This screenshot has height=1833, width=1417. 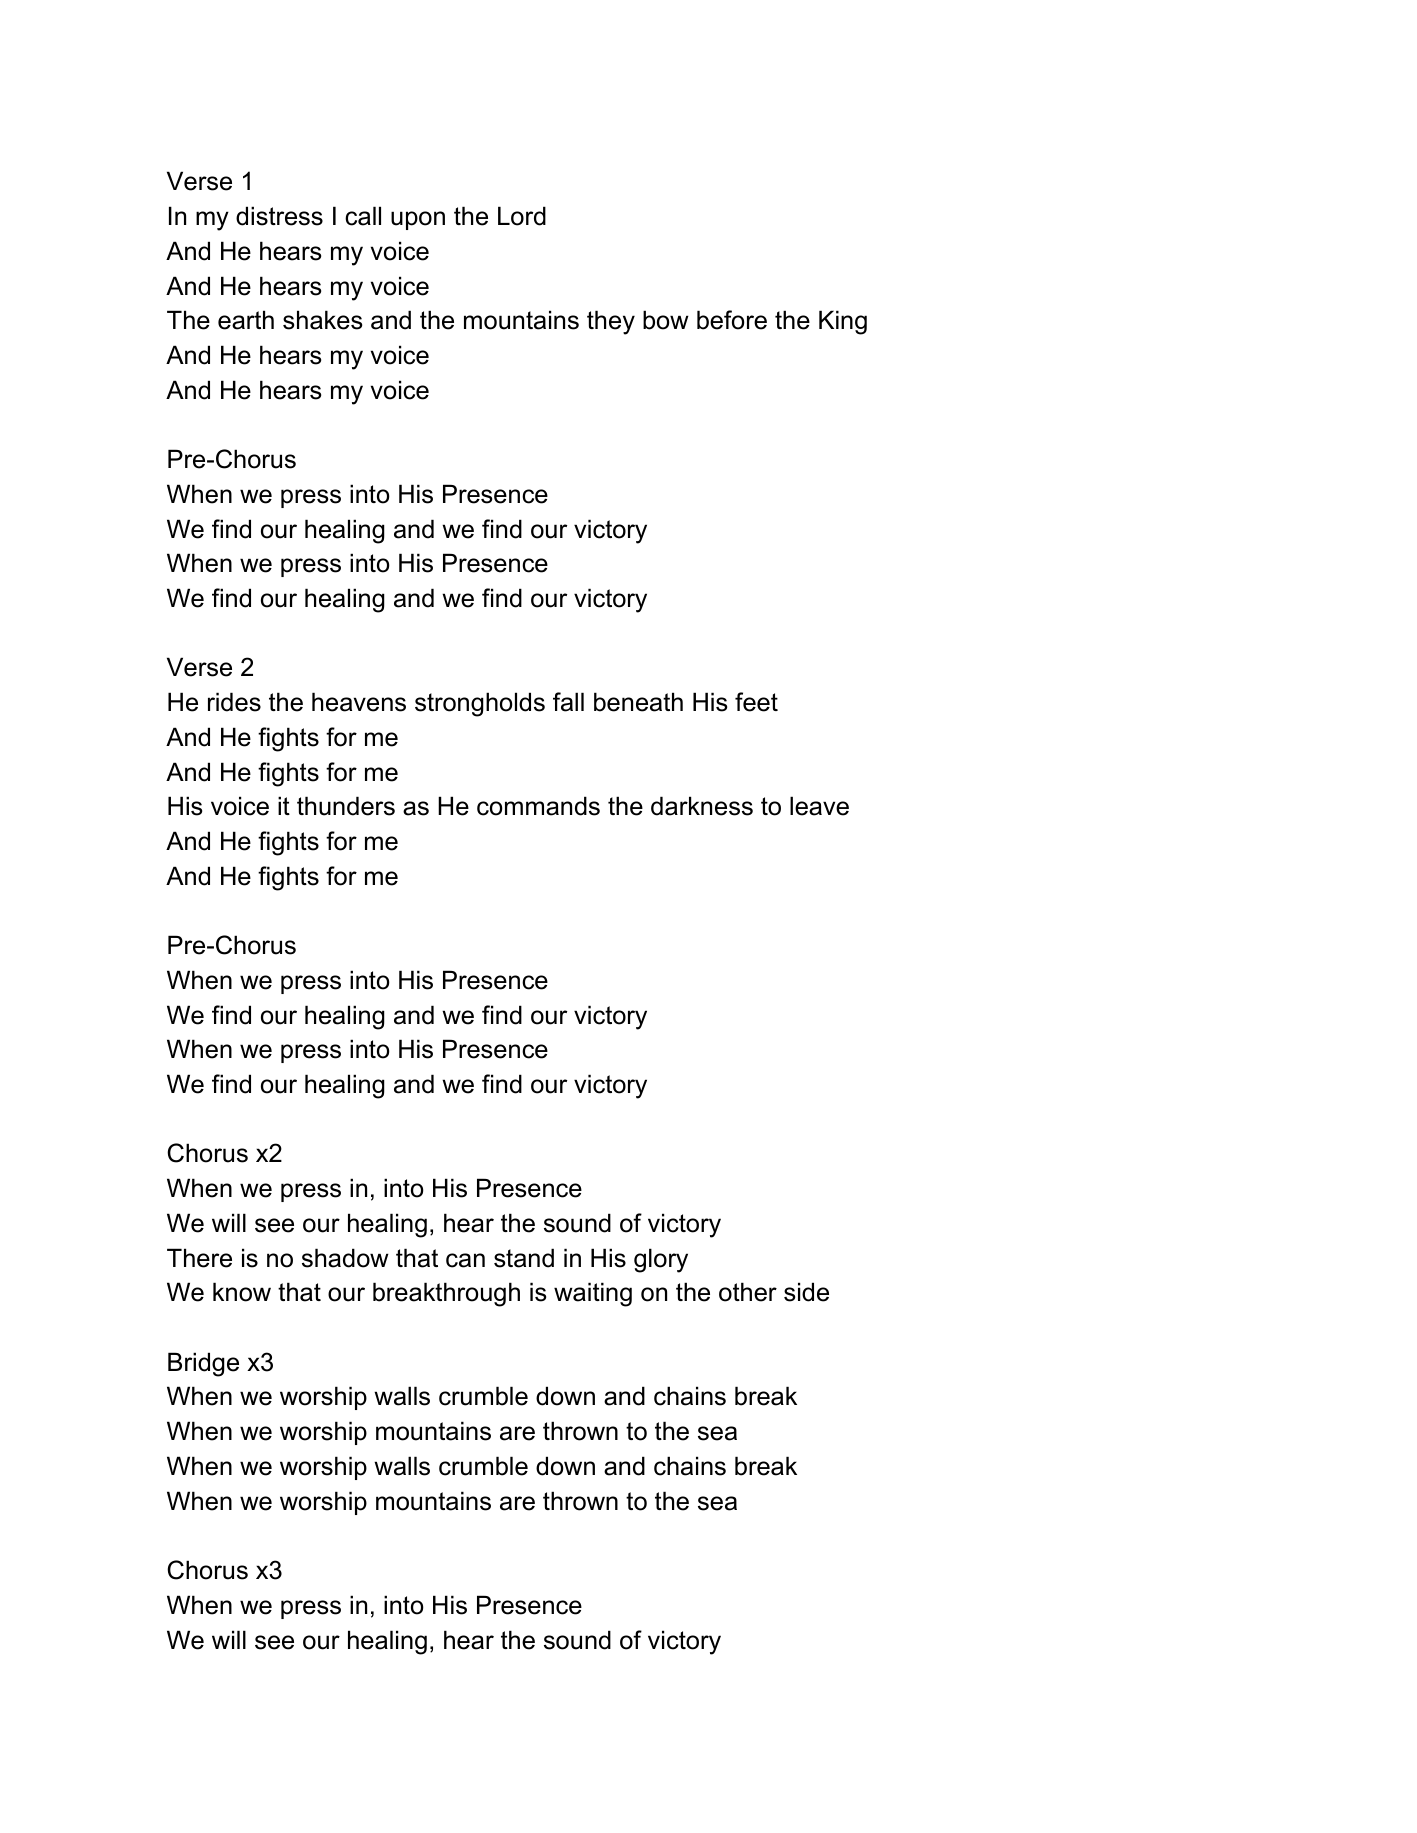 I want to click on know, so click(x=242, y=1292).
